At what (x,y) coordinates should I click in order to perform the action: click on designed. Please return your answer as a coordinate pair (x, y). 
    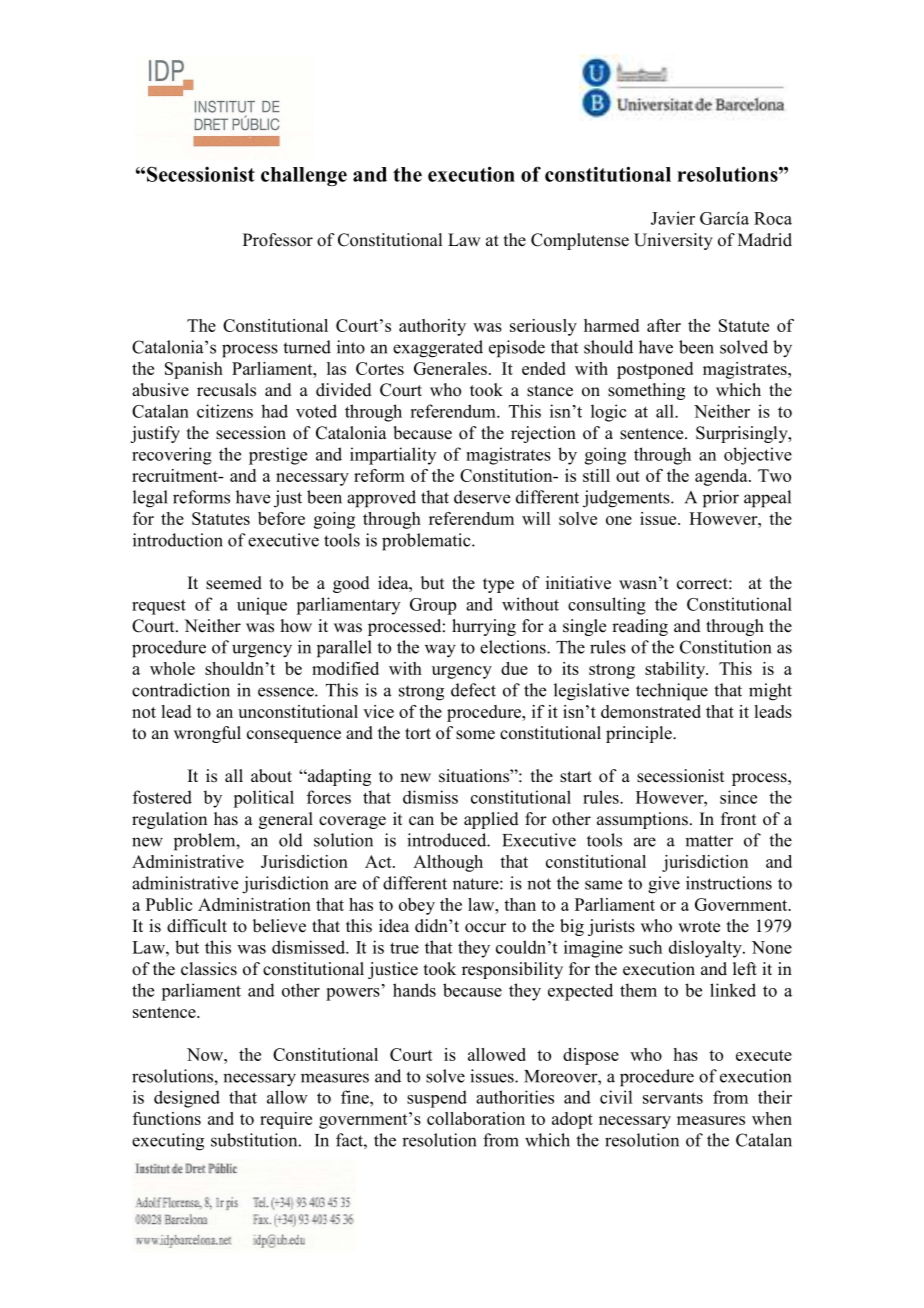
    Looking at the image, I should click on (187, 1099).
